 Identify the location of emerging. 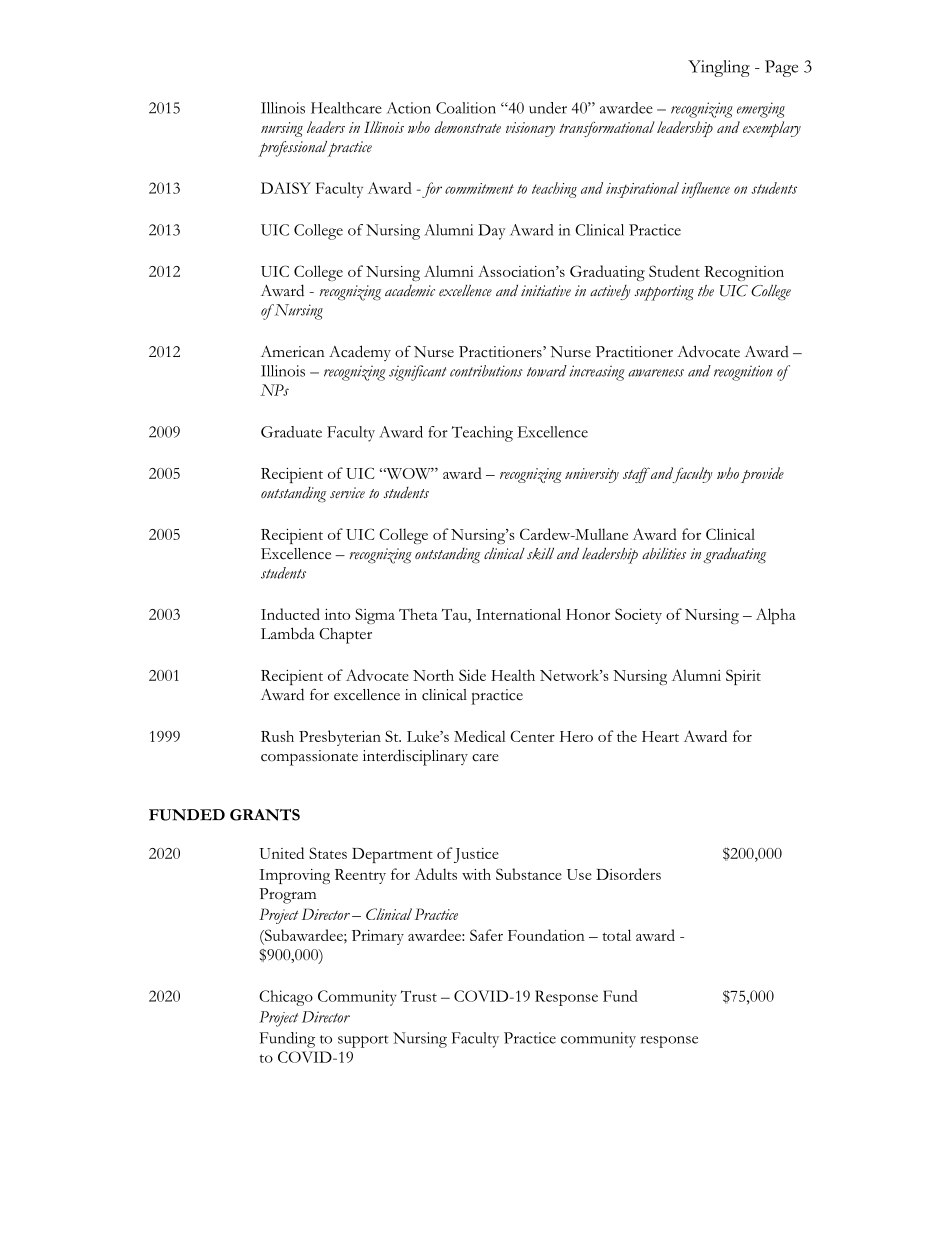
(761, 110).
